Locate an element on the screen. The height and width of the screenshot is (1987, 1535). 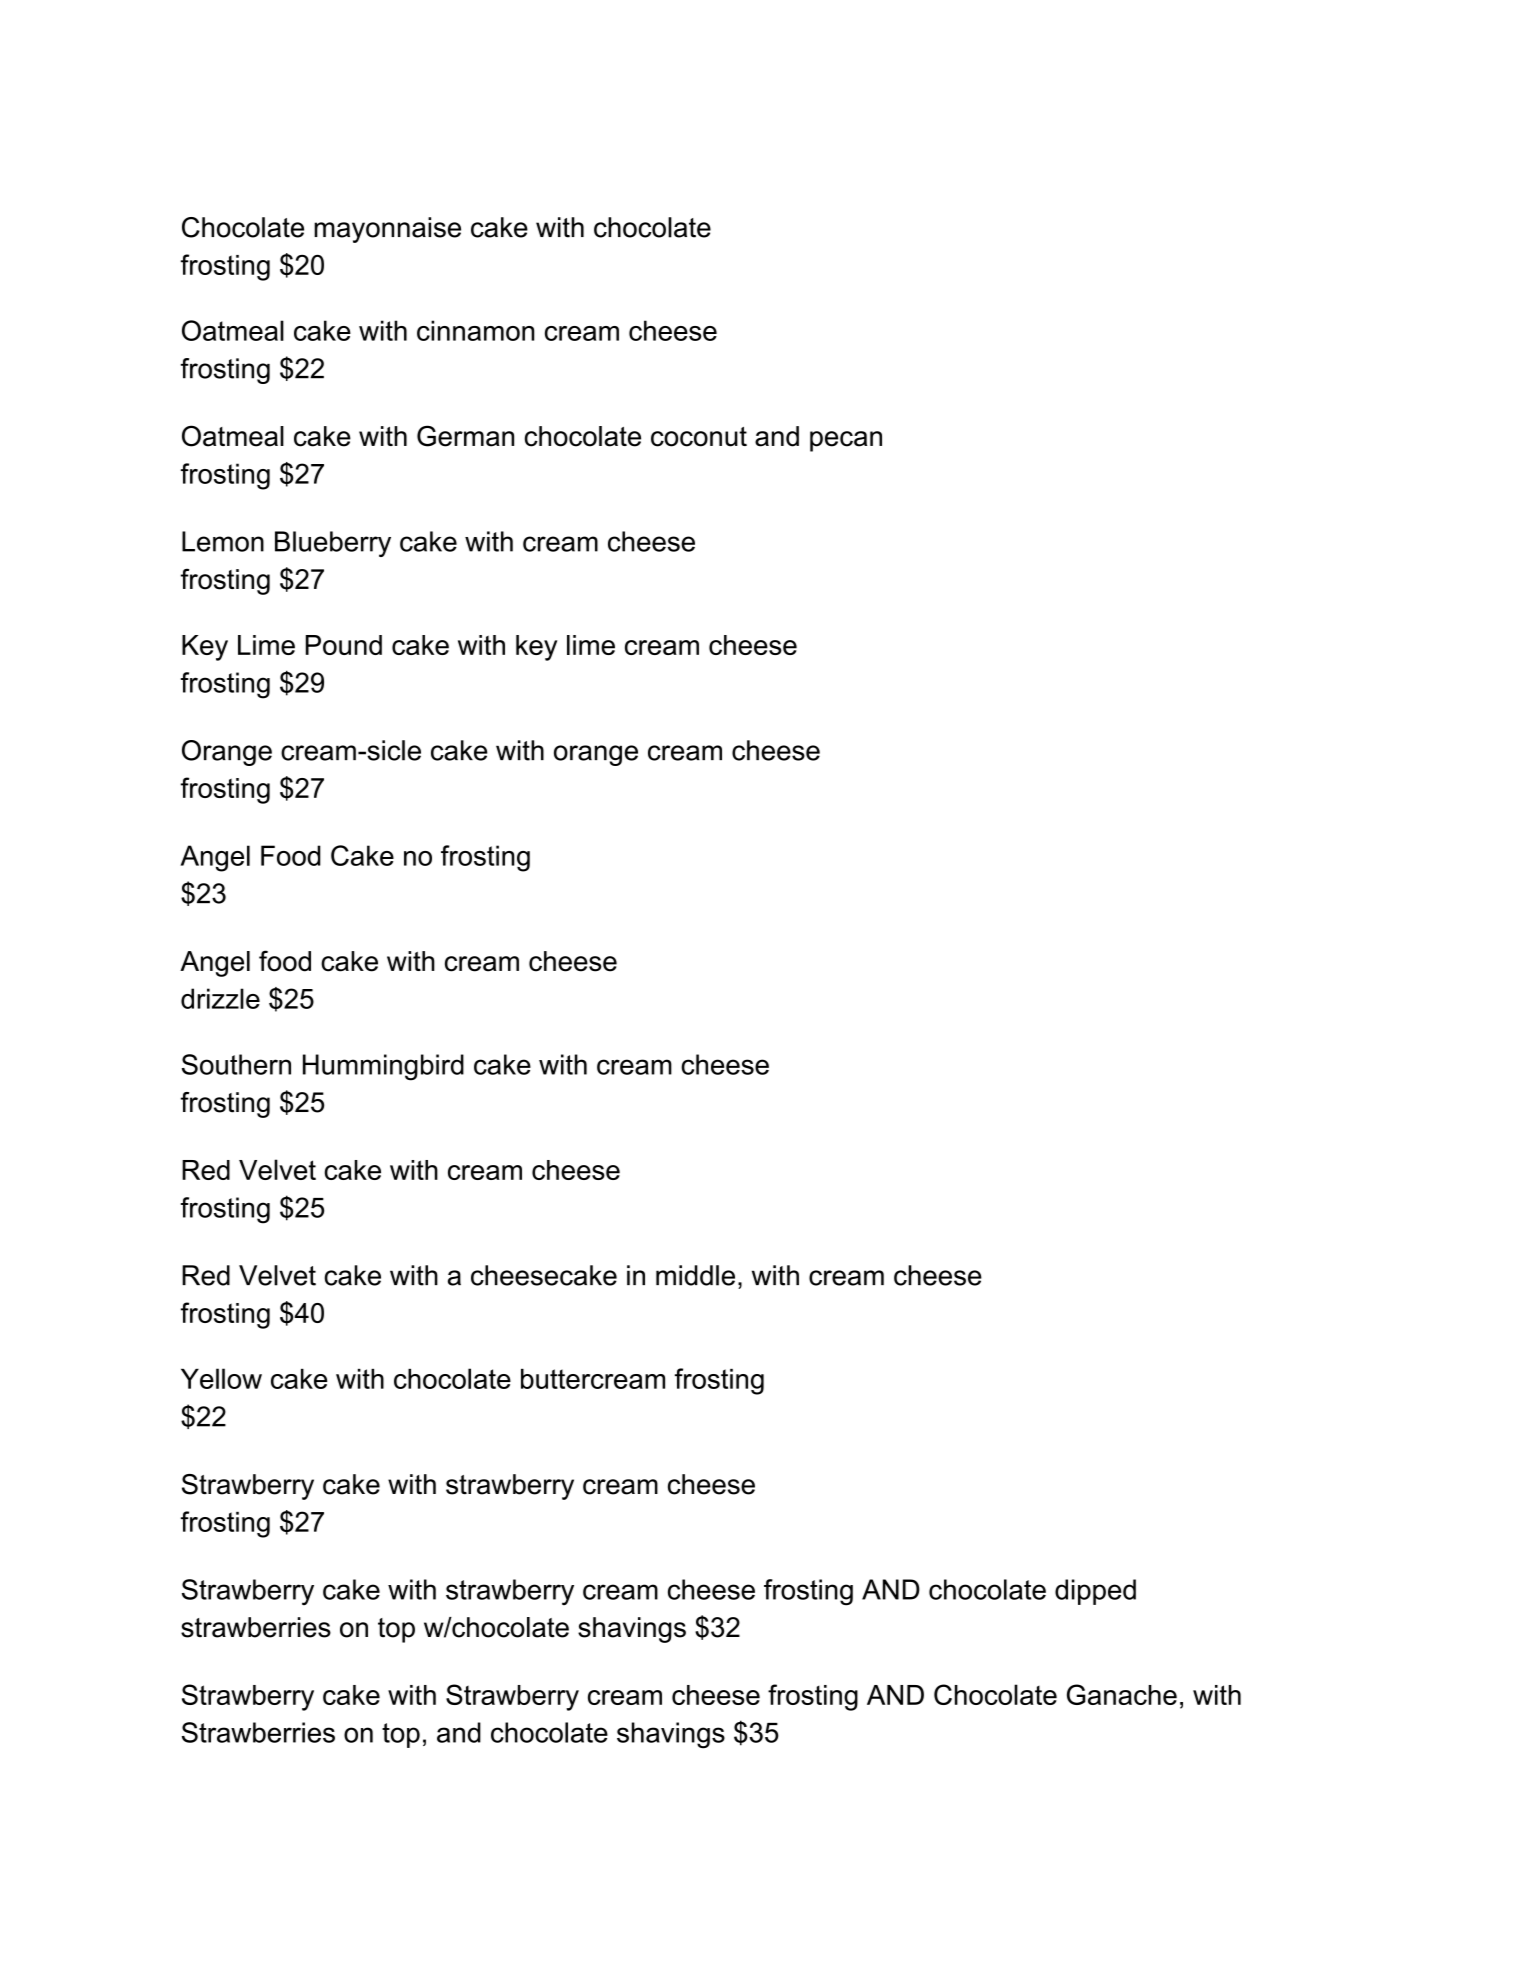
Southern is located at coordinates (236, 1064).
